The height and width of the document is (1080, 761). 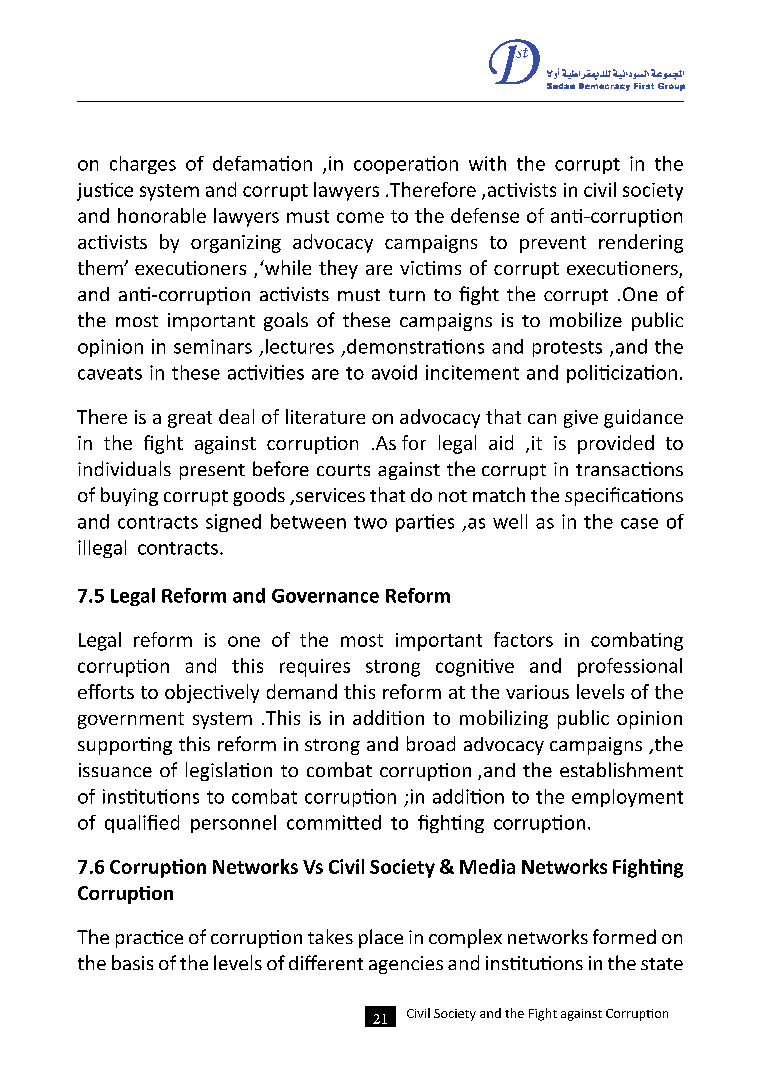 I want to click on courts, so click(x=343, y=470).
